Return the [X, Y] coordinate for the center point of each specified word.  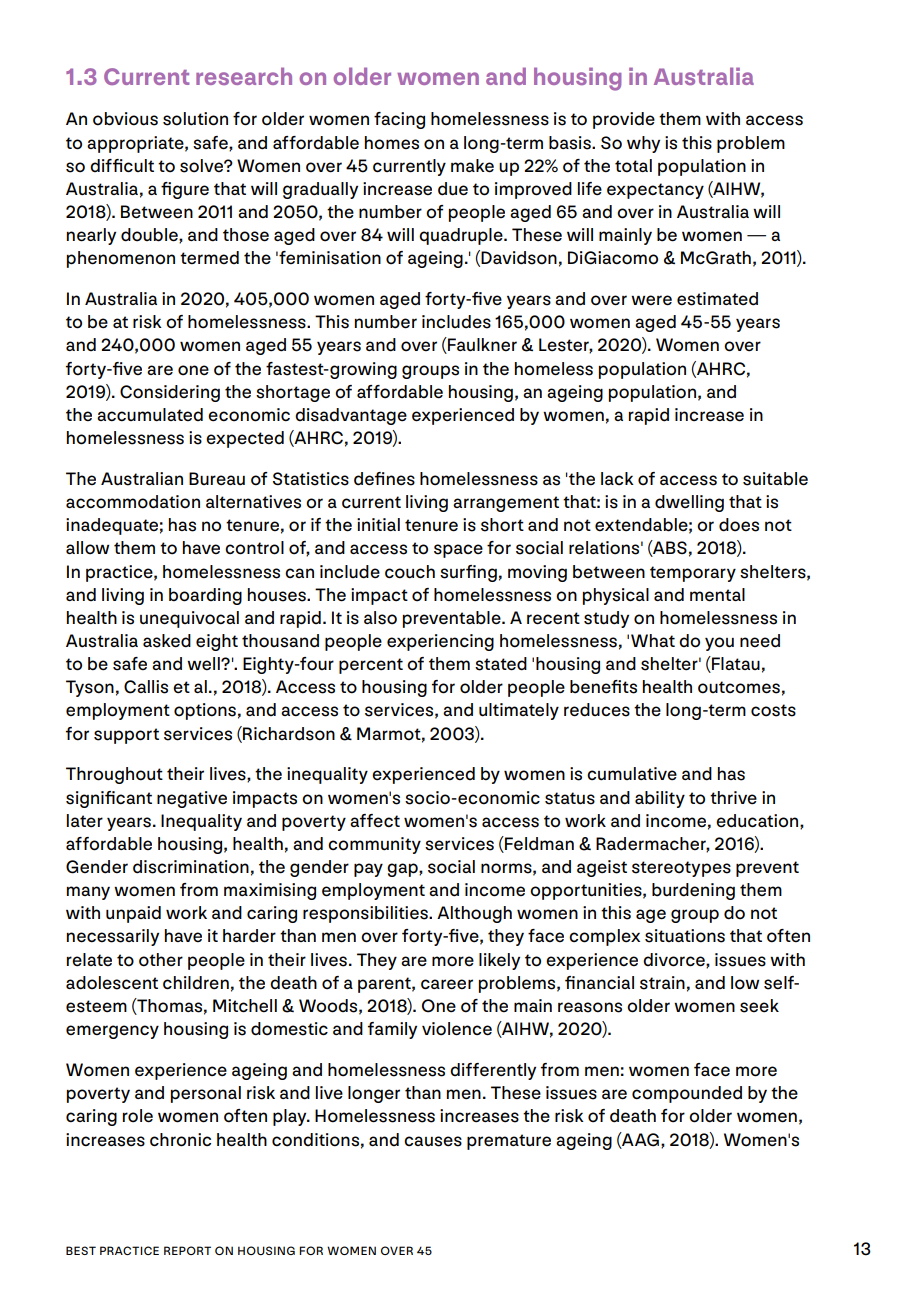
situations [685, 936]
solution [195, 119]
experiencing [440, 642]
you [719, 644]
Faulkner [481, 345]
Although [474, 914]
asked [167, 641]
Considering [170, 393]
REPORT [187, 1250]
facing [399, 120]
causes [433, 1141]
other [161, 960]
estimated [717, 299]
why [643, 144]
